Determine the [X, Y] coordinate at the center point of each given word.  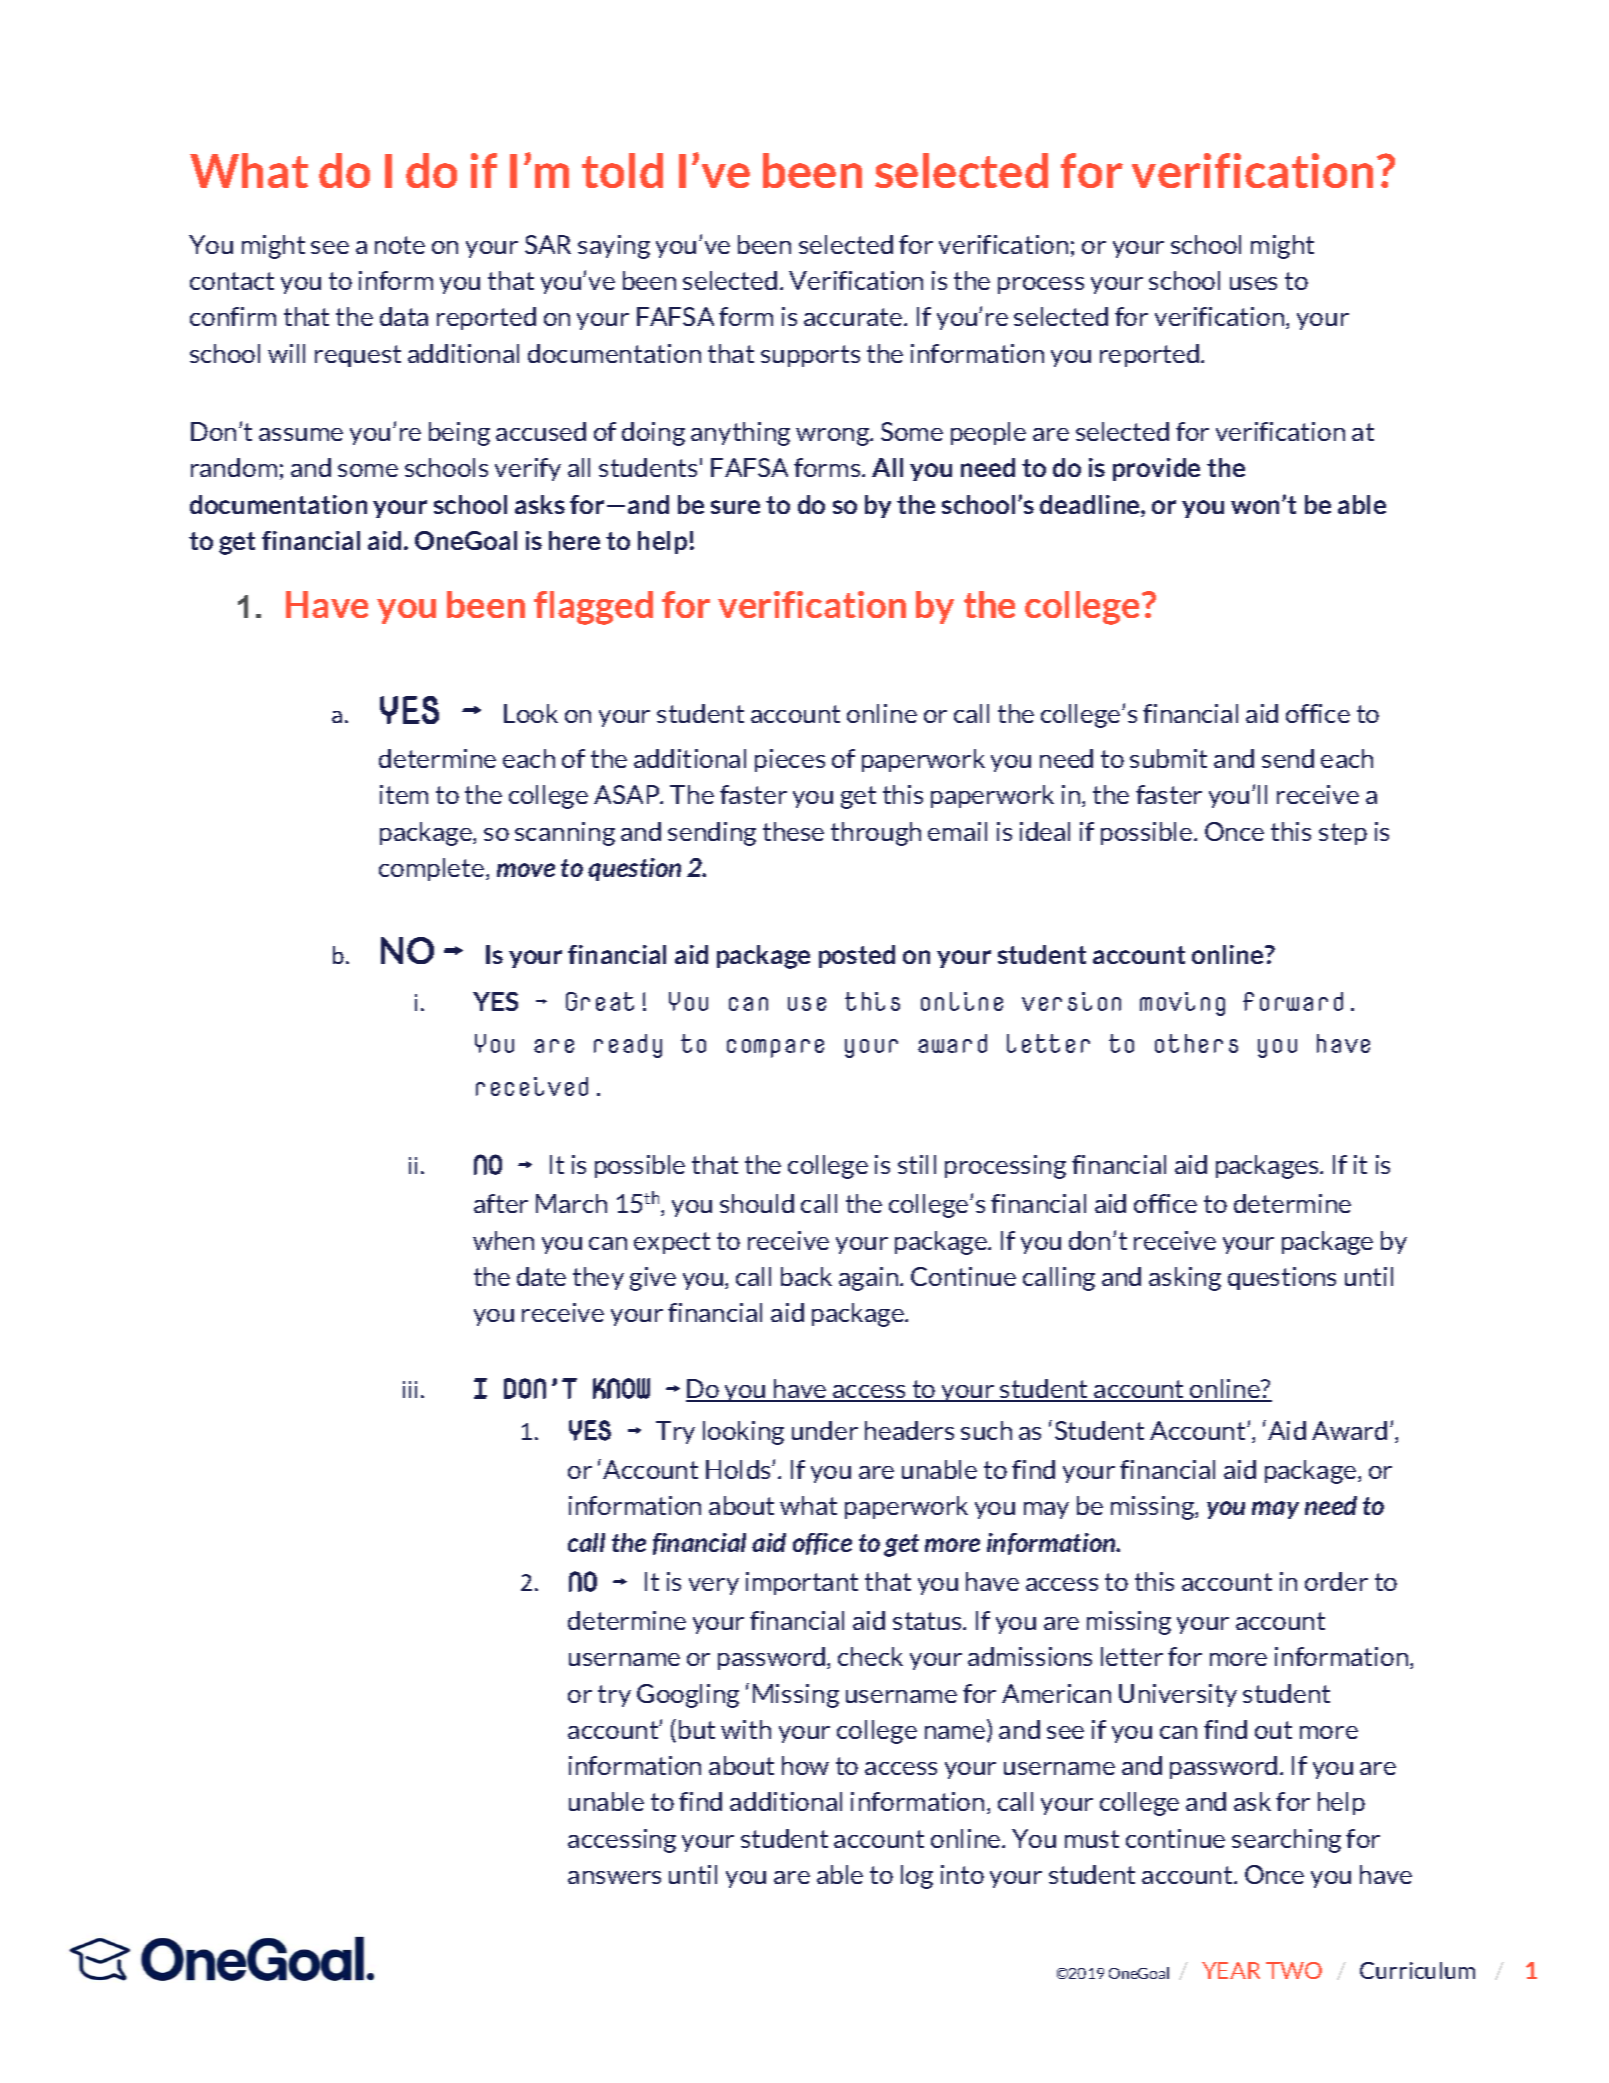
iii [410, 1389]
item [404, 794]
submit [1168, 758]
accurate [854, 317]
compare [775, 1048]
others [1196, 1043]
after [501, 1203]
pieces [790, 760]
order [1336, 1581]
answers [614, 1877]
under [825, 1430]
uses [1253, 283]
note [400, 245]
